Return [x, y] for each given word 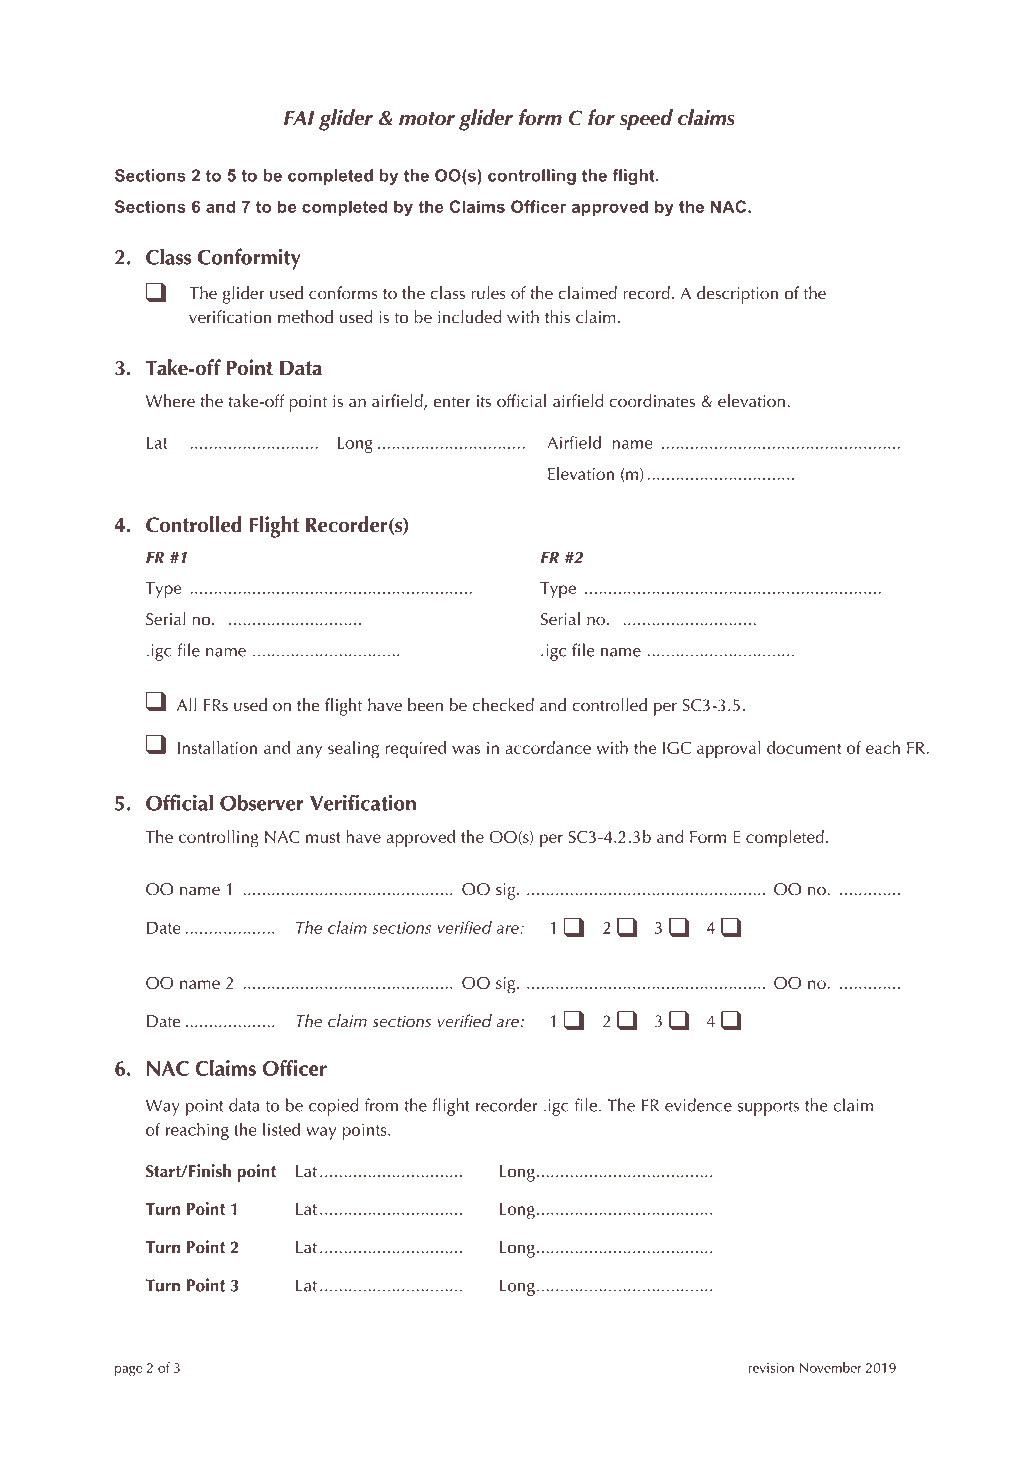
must [323, 837]
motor [427, 118]
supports [768, 1108]
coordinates [652, 400]
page [128, 1371]
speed [646, 120]
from [381, 1105]
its [484, 401]
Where [170, 400]
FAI [299, 117]
